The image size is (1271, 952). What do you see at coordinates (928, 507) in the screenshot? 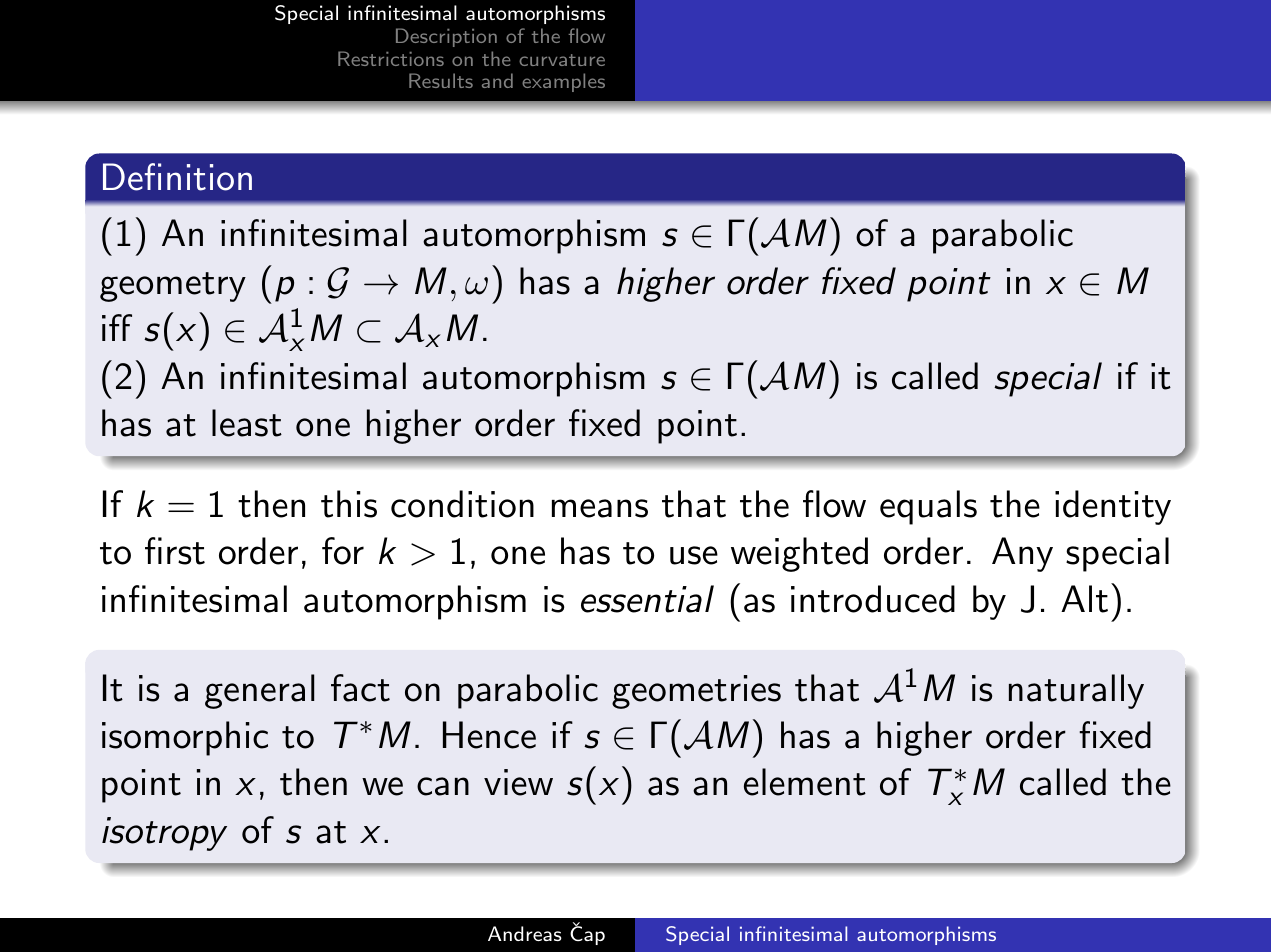
I see `equals` at bounding box center [928, 507].
